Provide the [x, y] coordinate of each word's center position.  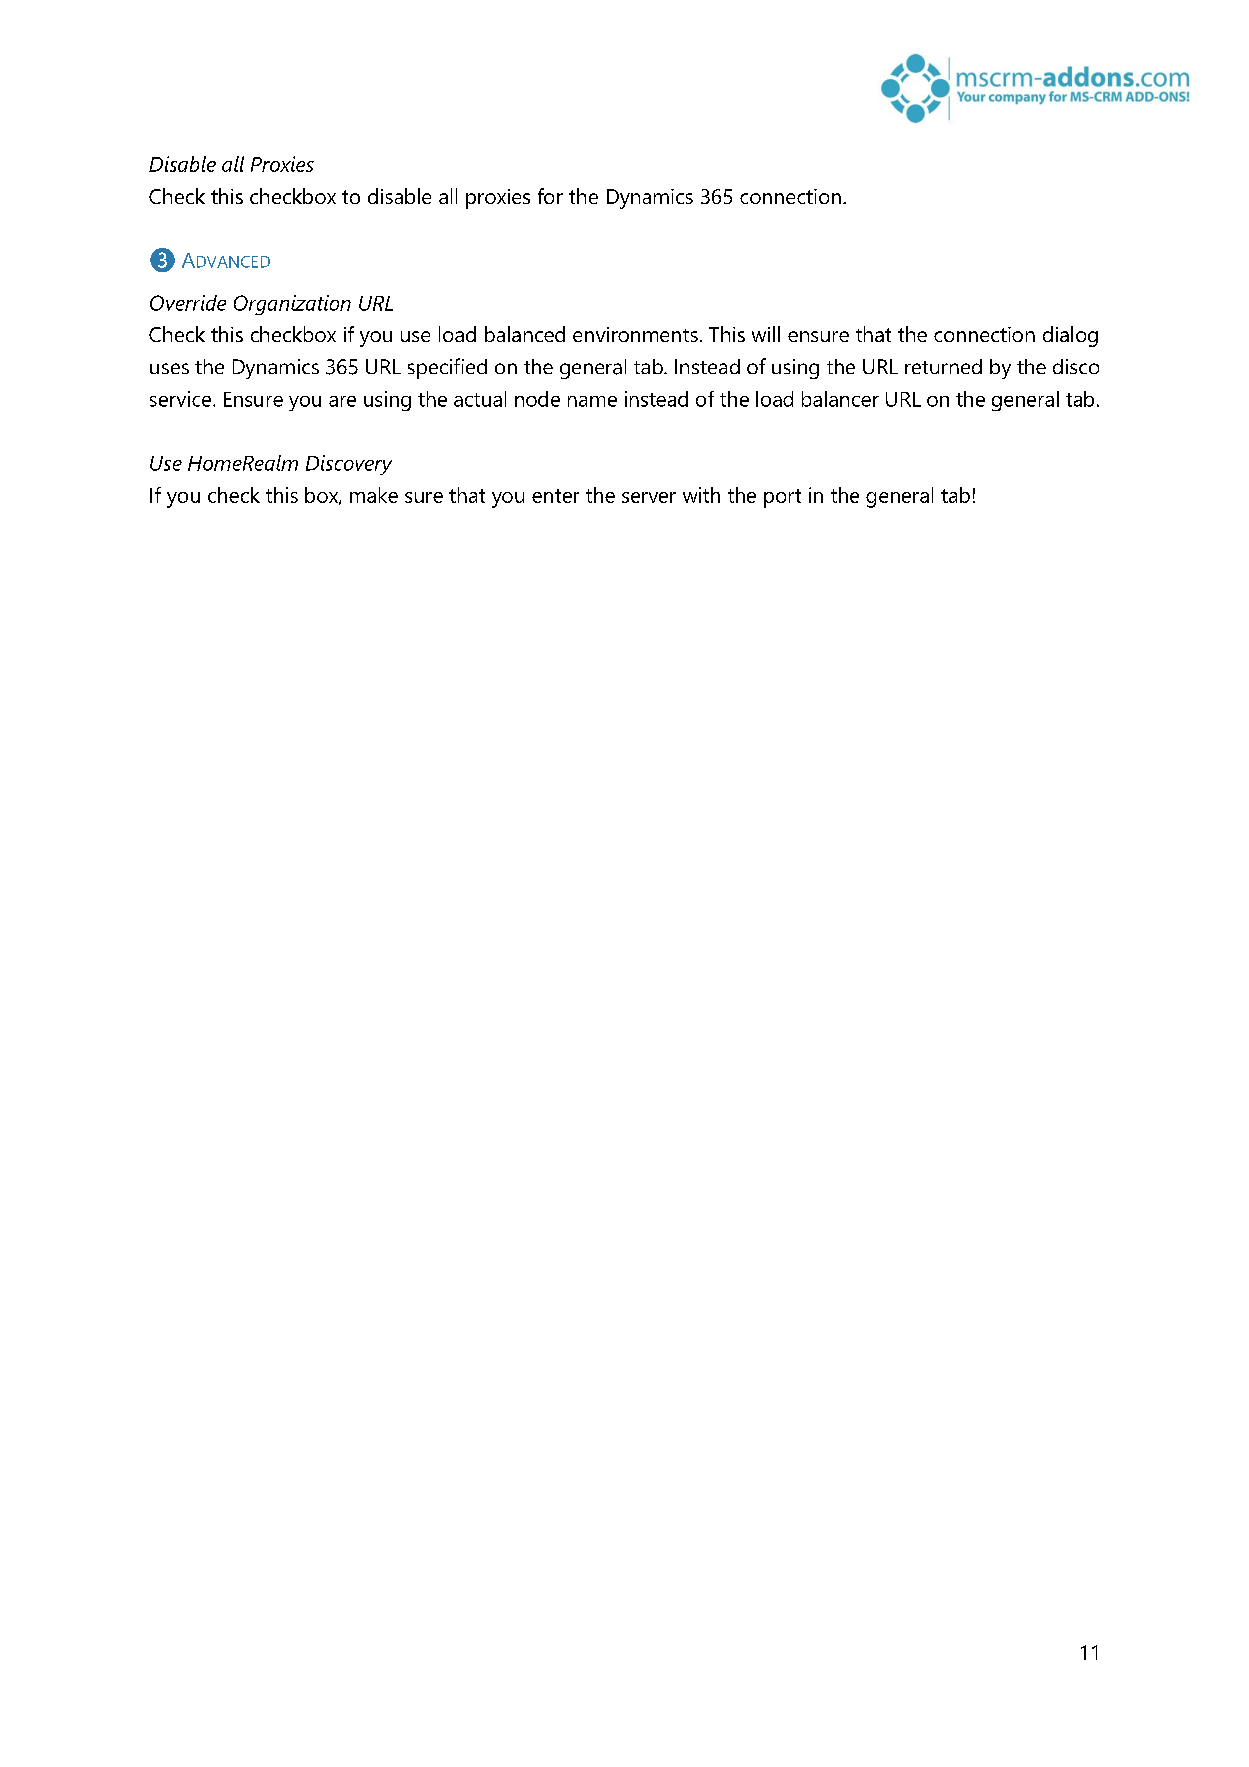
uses [169, 368]
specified [447, 368]
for [550, 196]
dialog [1070, 336]
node [537, 399]
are [342, 401]
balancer [840, 399]
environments [635, 334]
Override [188, 303]
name [592, 401]
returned [943, 366]
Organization [292, 305]
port [782, 498]
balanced [525, 334]
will [766, 334]
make [374, 495]
